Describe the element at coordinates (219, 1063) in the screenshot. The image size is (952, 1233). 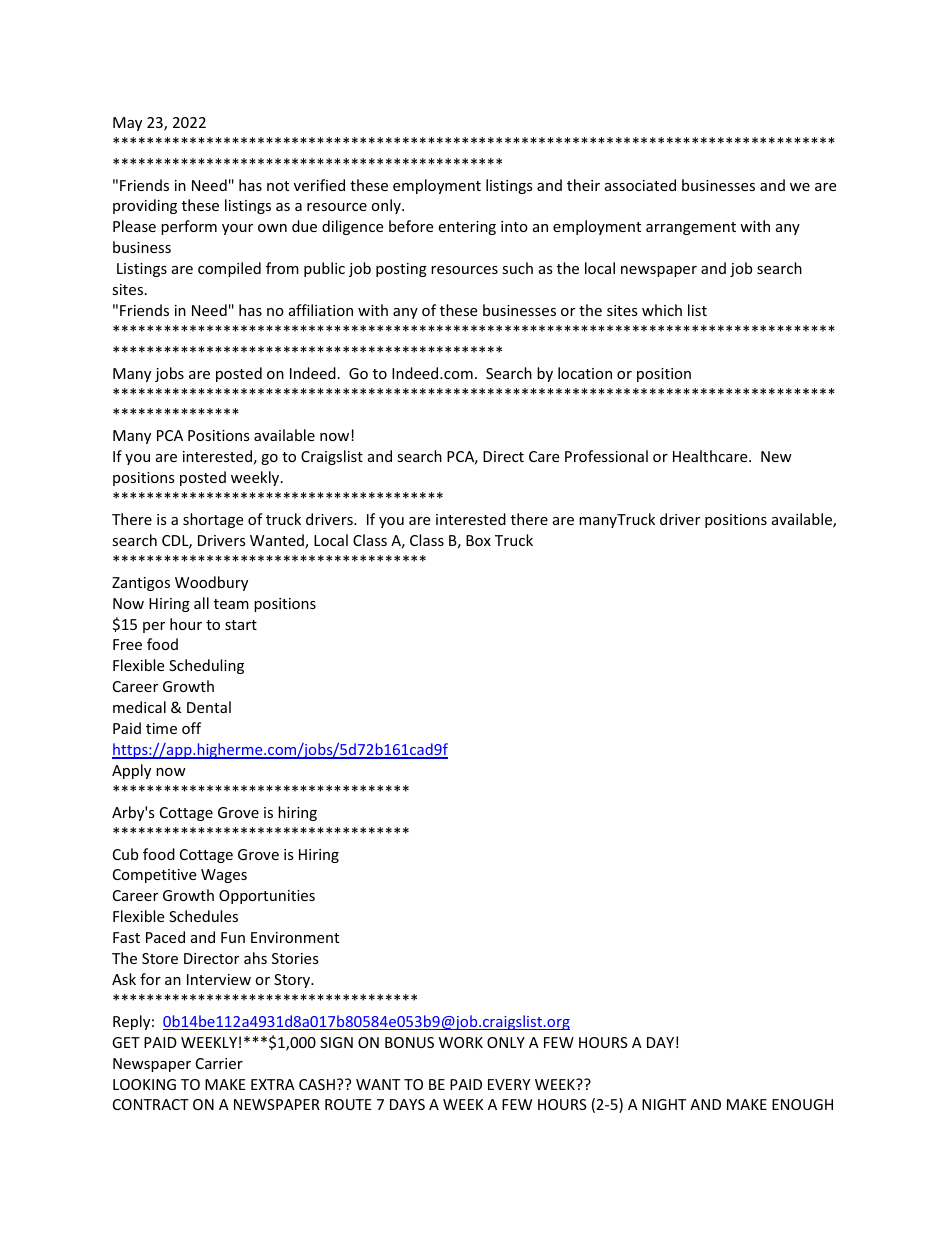
I see `Carrier` at that location.
